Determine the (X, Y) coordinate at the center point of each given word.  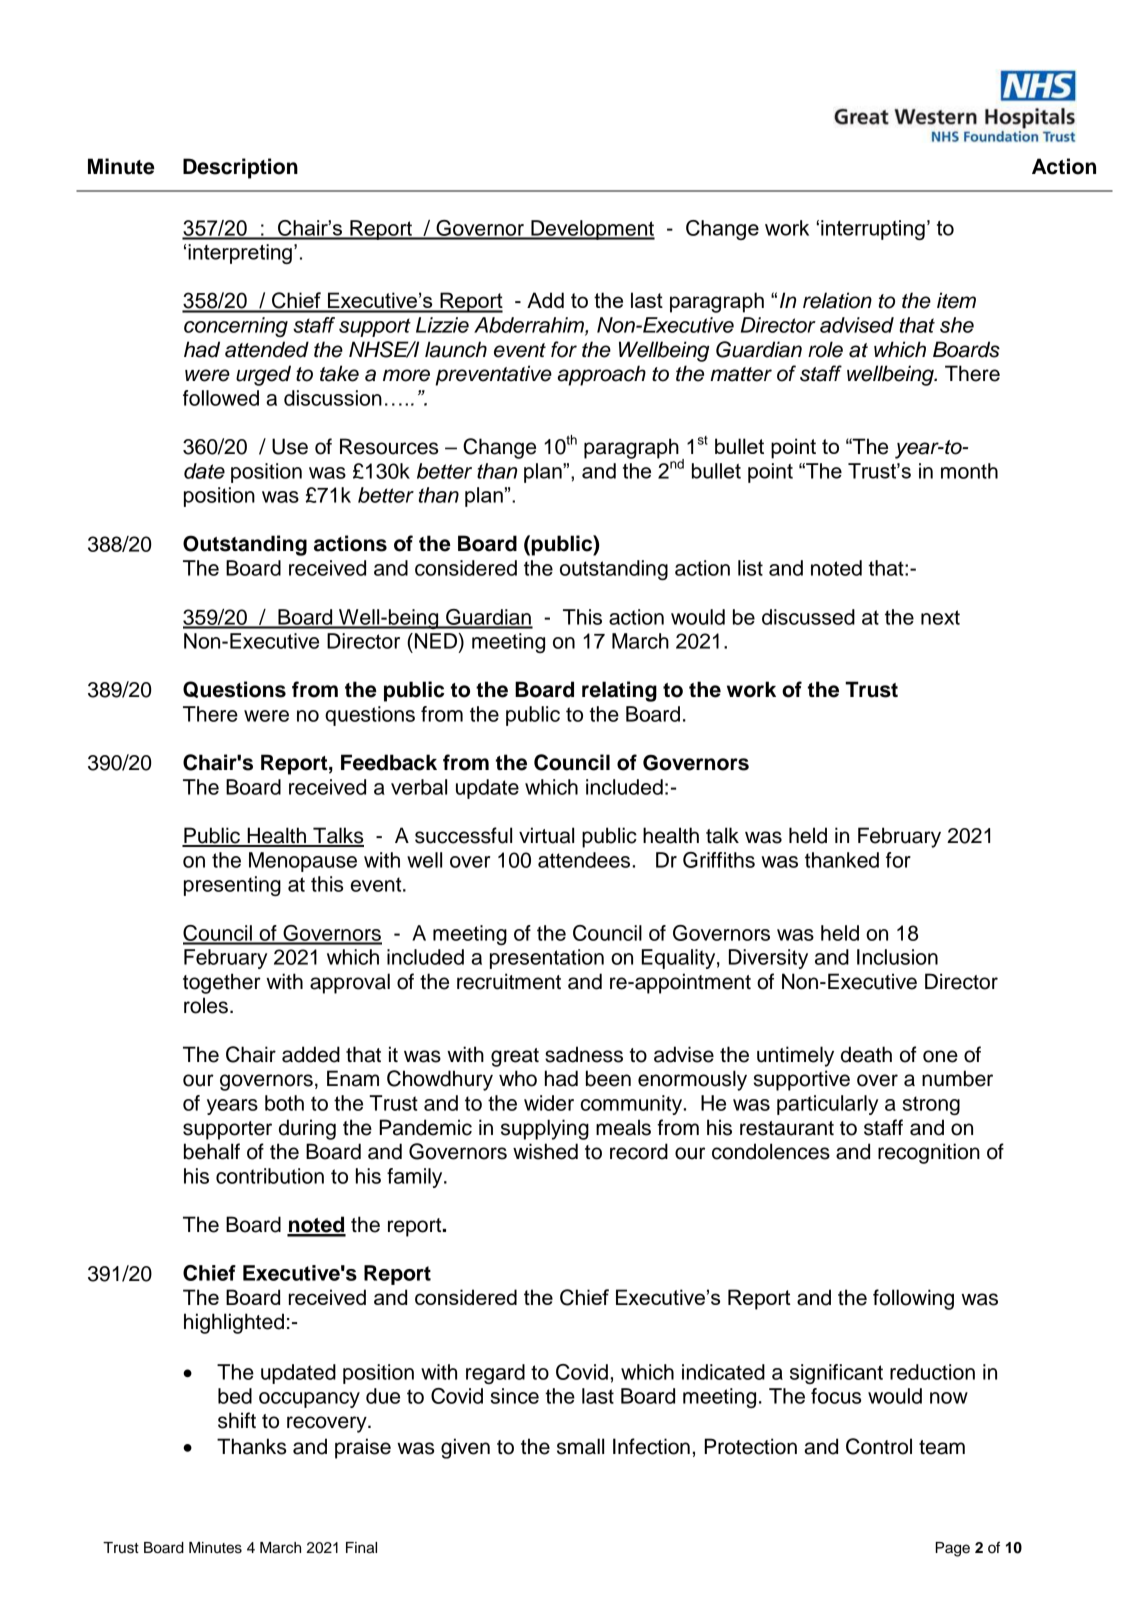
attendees (584, 860)
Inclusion (897, 957)
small (580, 1446)
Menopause (303, 862)
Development (592, 230)
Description (240, 168)
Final (361, 1548)
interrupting (873, 230)
